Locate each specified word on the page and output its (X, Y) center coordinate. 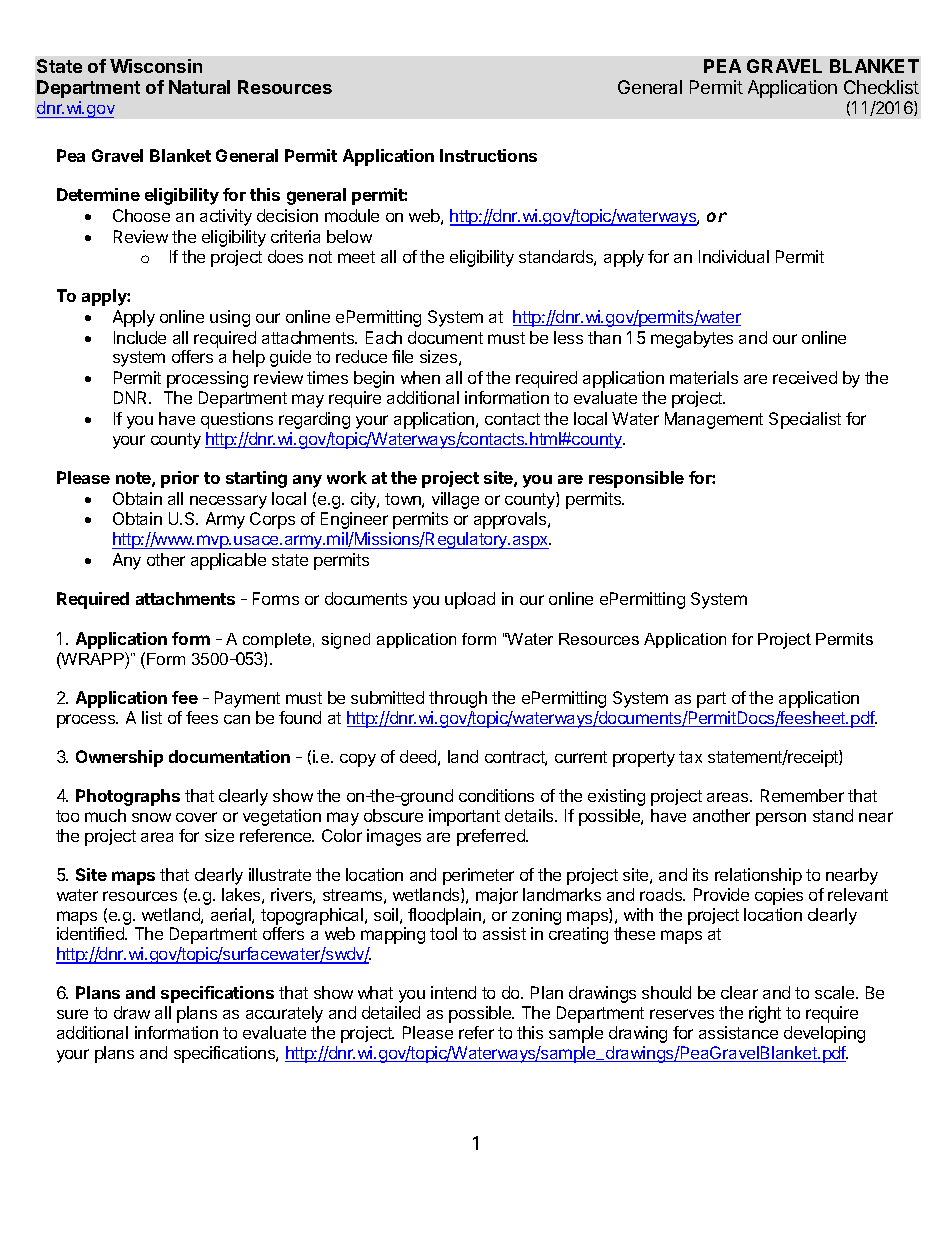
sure (72, 1014)
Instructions (488, 155)
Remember (802, 795)
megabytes (692, 339)
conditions (496, 795)
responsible (636, 479)
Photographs (128, 797)
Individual (734, 256)
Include (140, 337)
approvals (511, 520)
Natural (199, 87)
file (402, 356)
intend (453, 992)
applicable (228, 561)
